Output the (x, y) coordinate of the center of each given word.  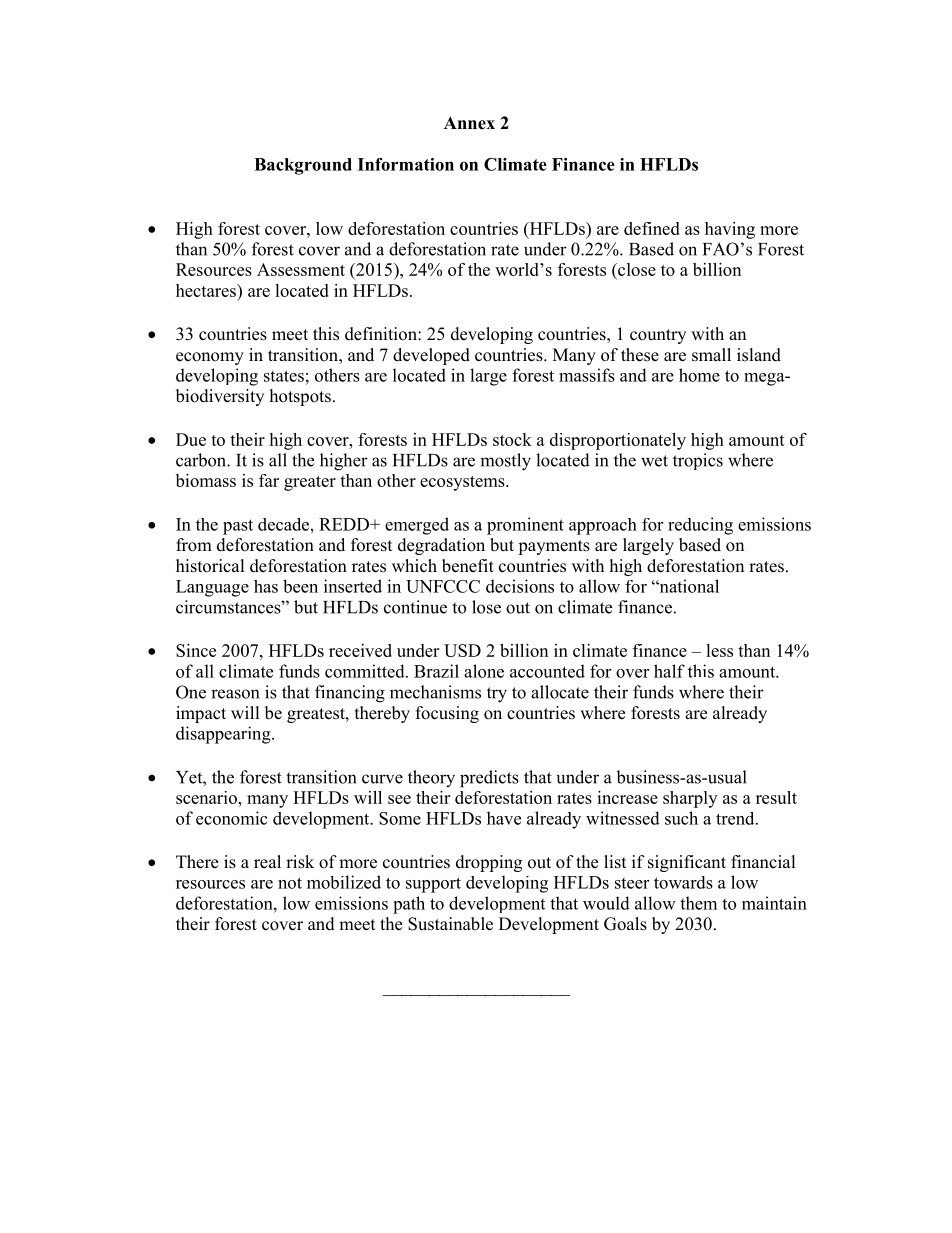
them (698, 903)
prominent (525, 526)
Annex (469, 123)
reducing (700, 526)
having (730, 230)
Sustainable (450, 924)
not (290, 883)
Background (303, 166)
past (238, 527)
